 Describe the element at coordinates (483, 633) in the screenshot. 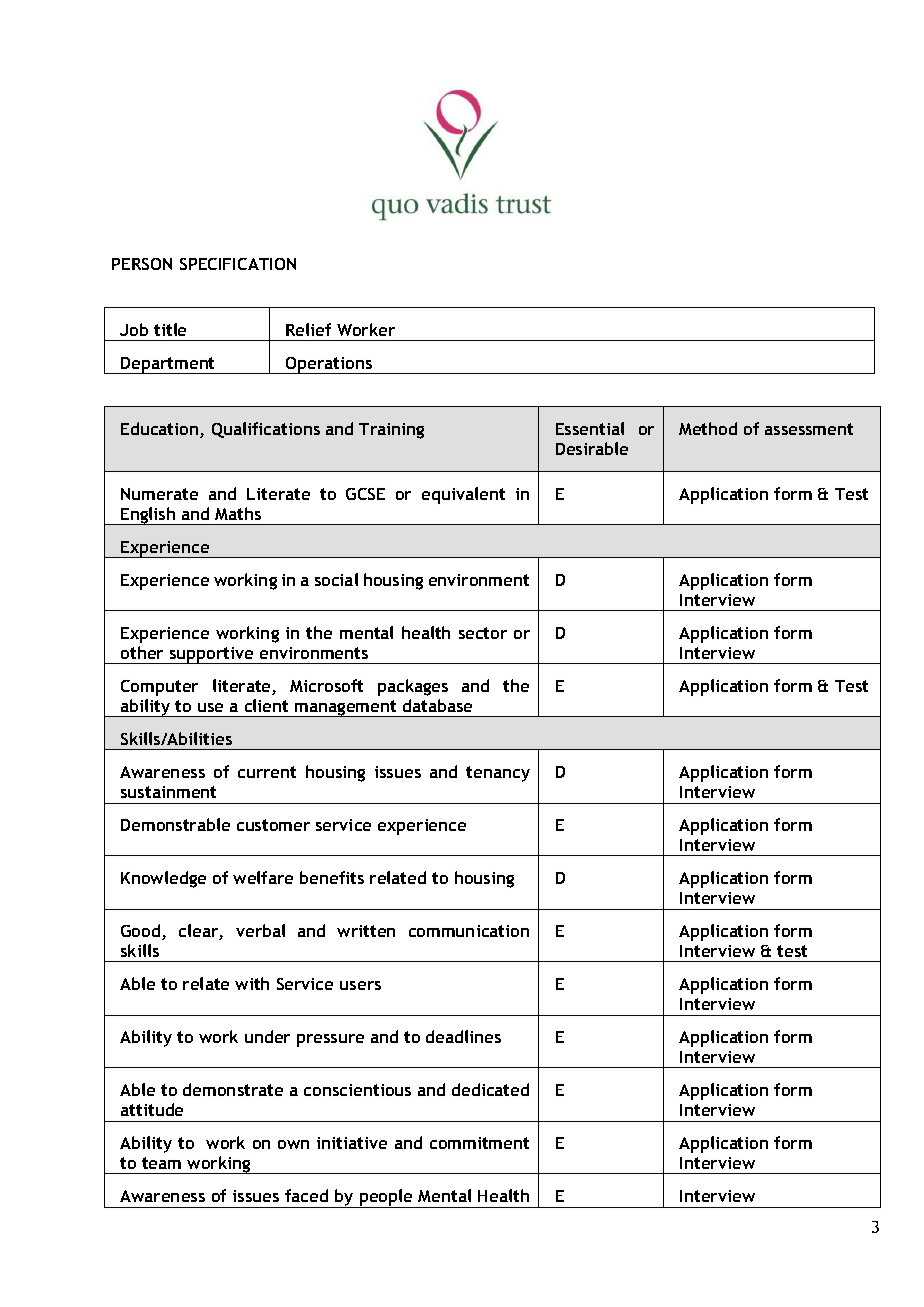

I see `sector` at that location.
